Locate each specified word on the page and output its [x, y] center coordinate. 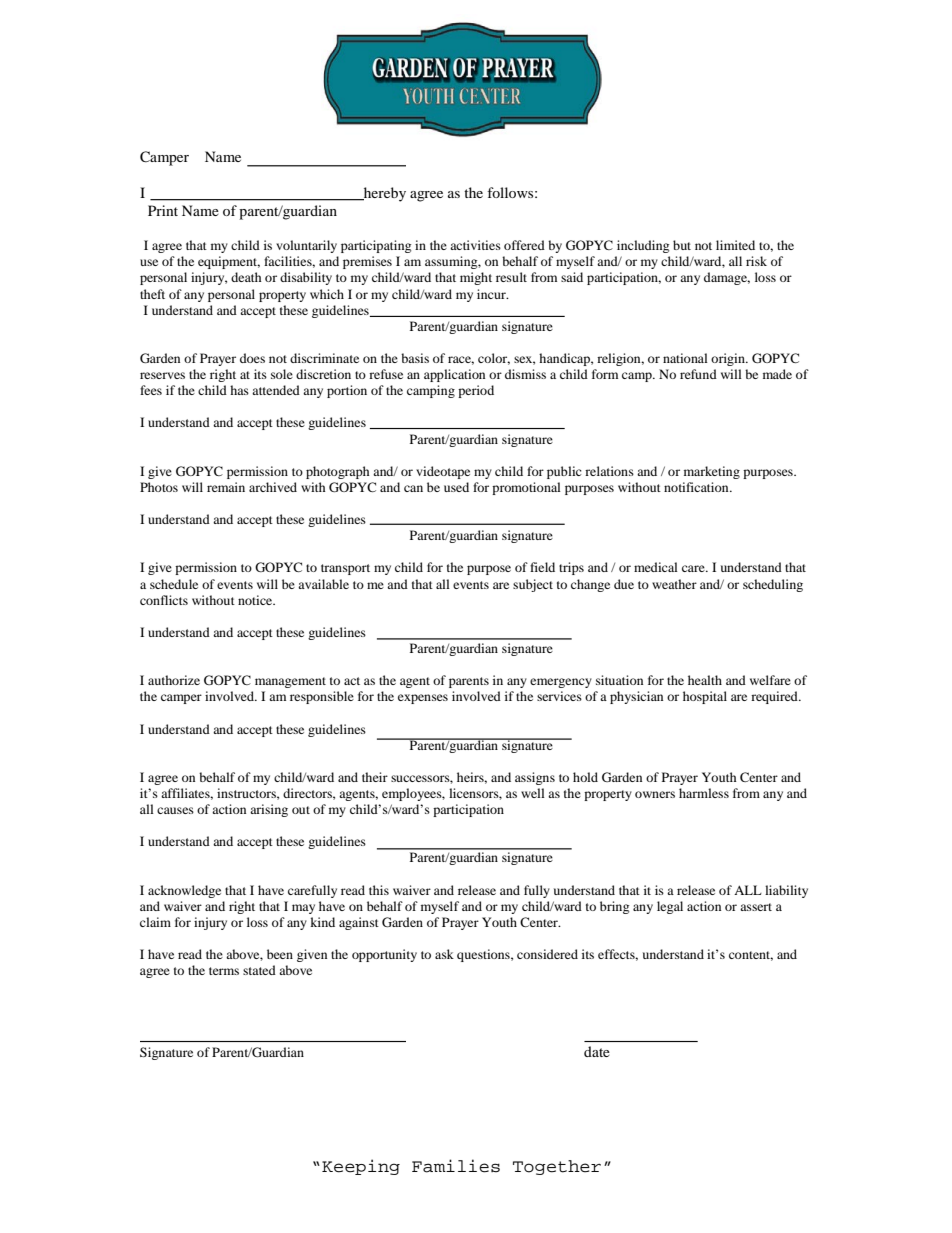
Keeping [361, 1167]
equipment [229, 262]
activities [475, 245]
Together [557, 1167]
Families [456, 1166]
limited [735, 245]
